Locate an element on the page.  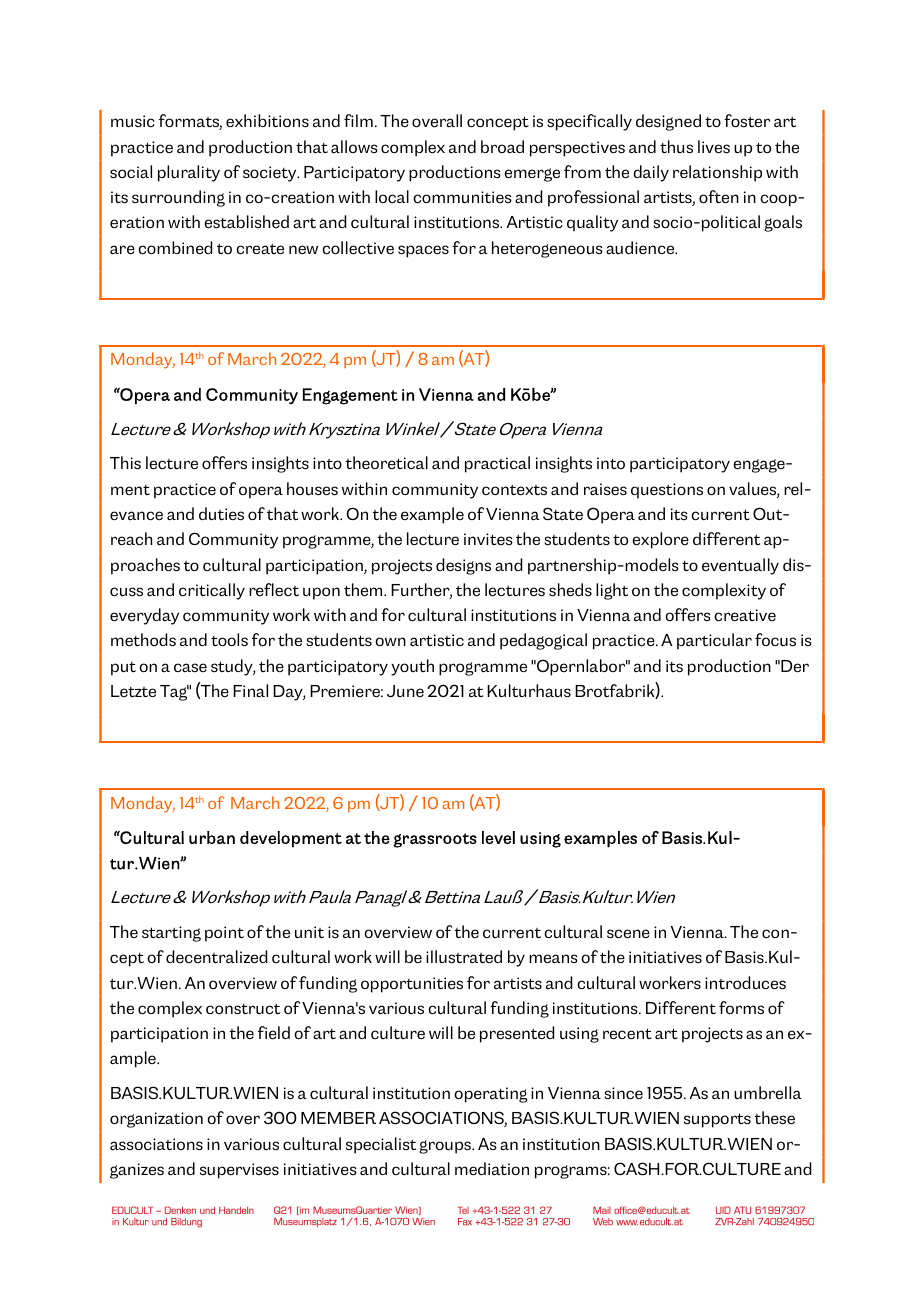
June is located at coordinates (405, 691).
